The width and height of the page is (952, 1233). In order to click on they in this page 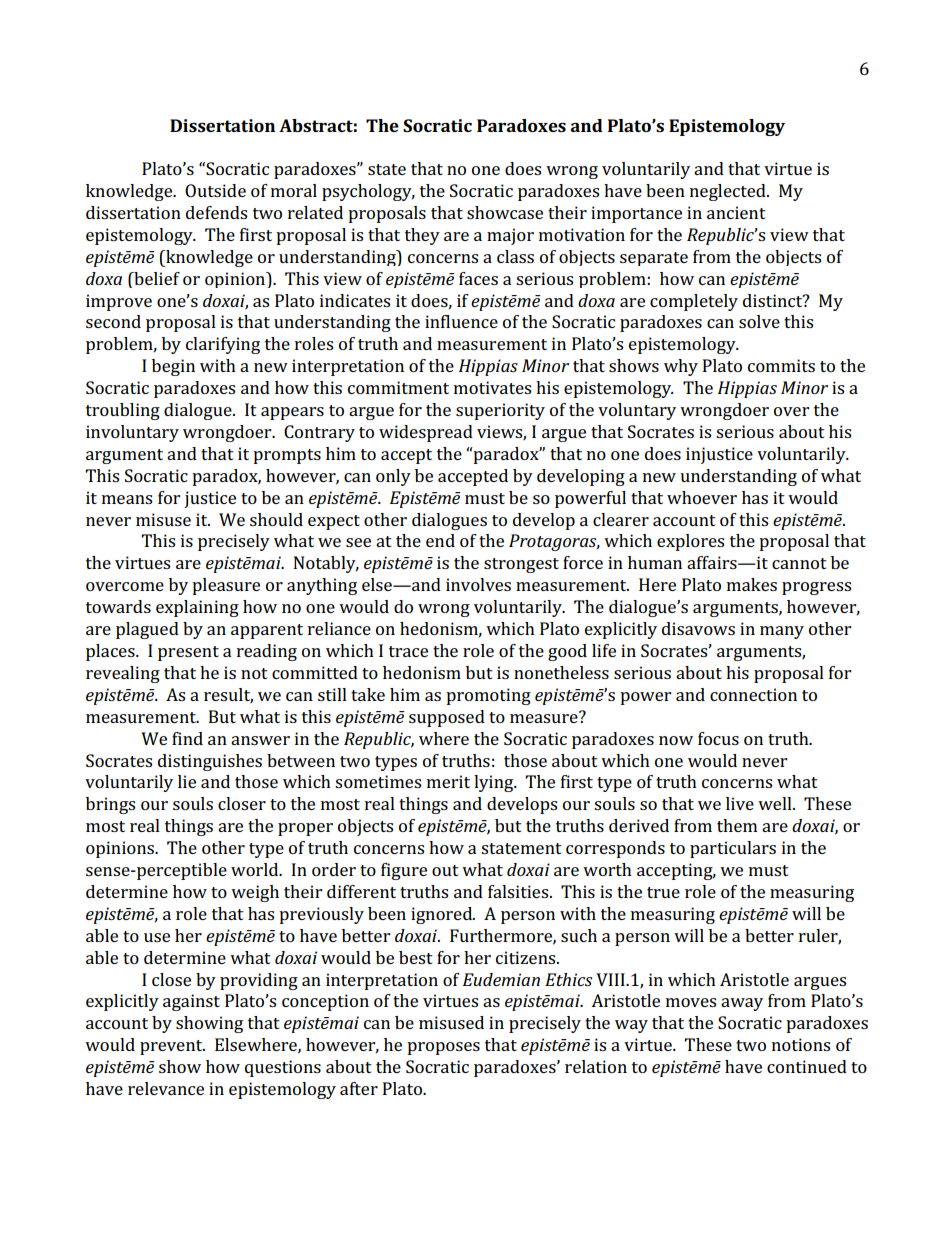, I will do `click(422, 236)`.
